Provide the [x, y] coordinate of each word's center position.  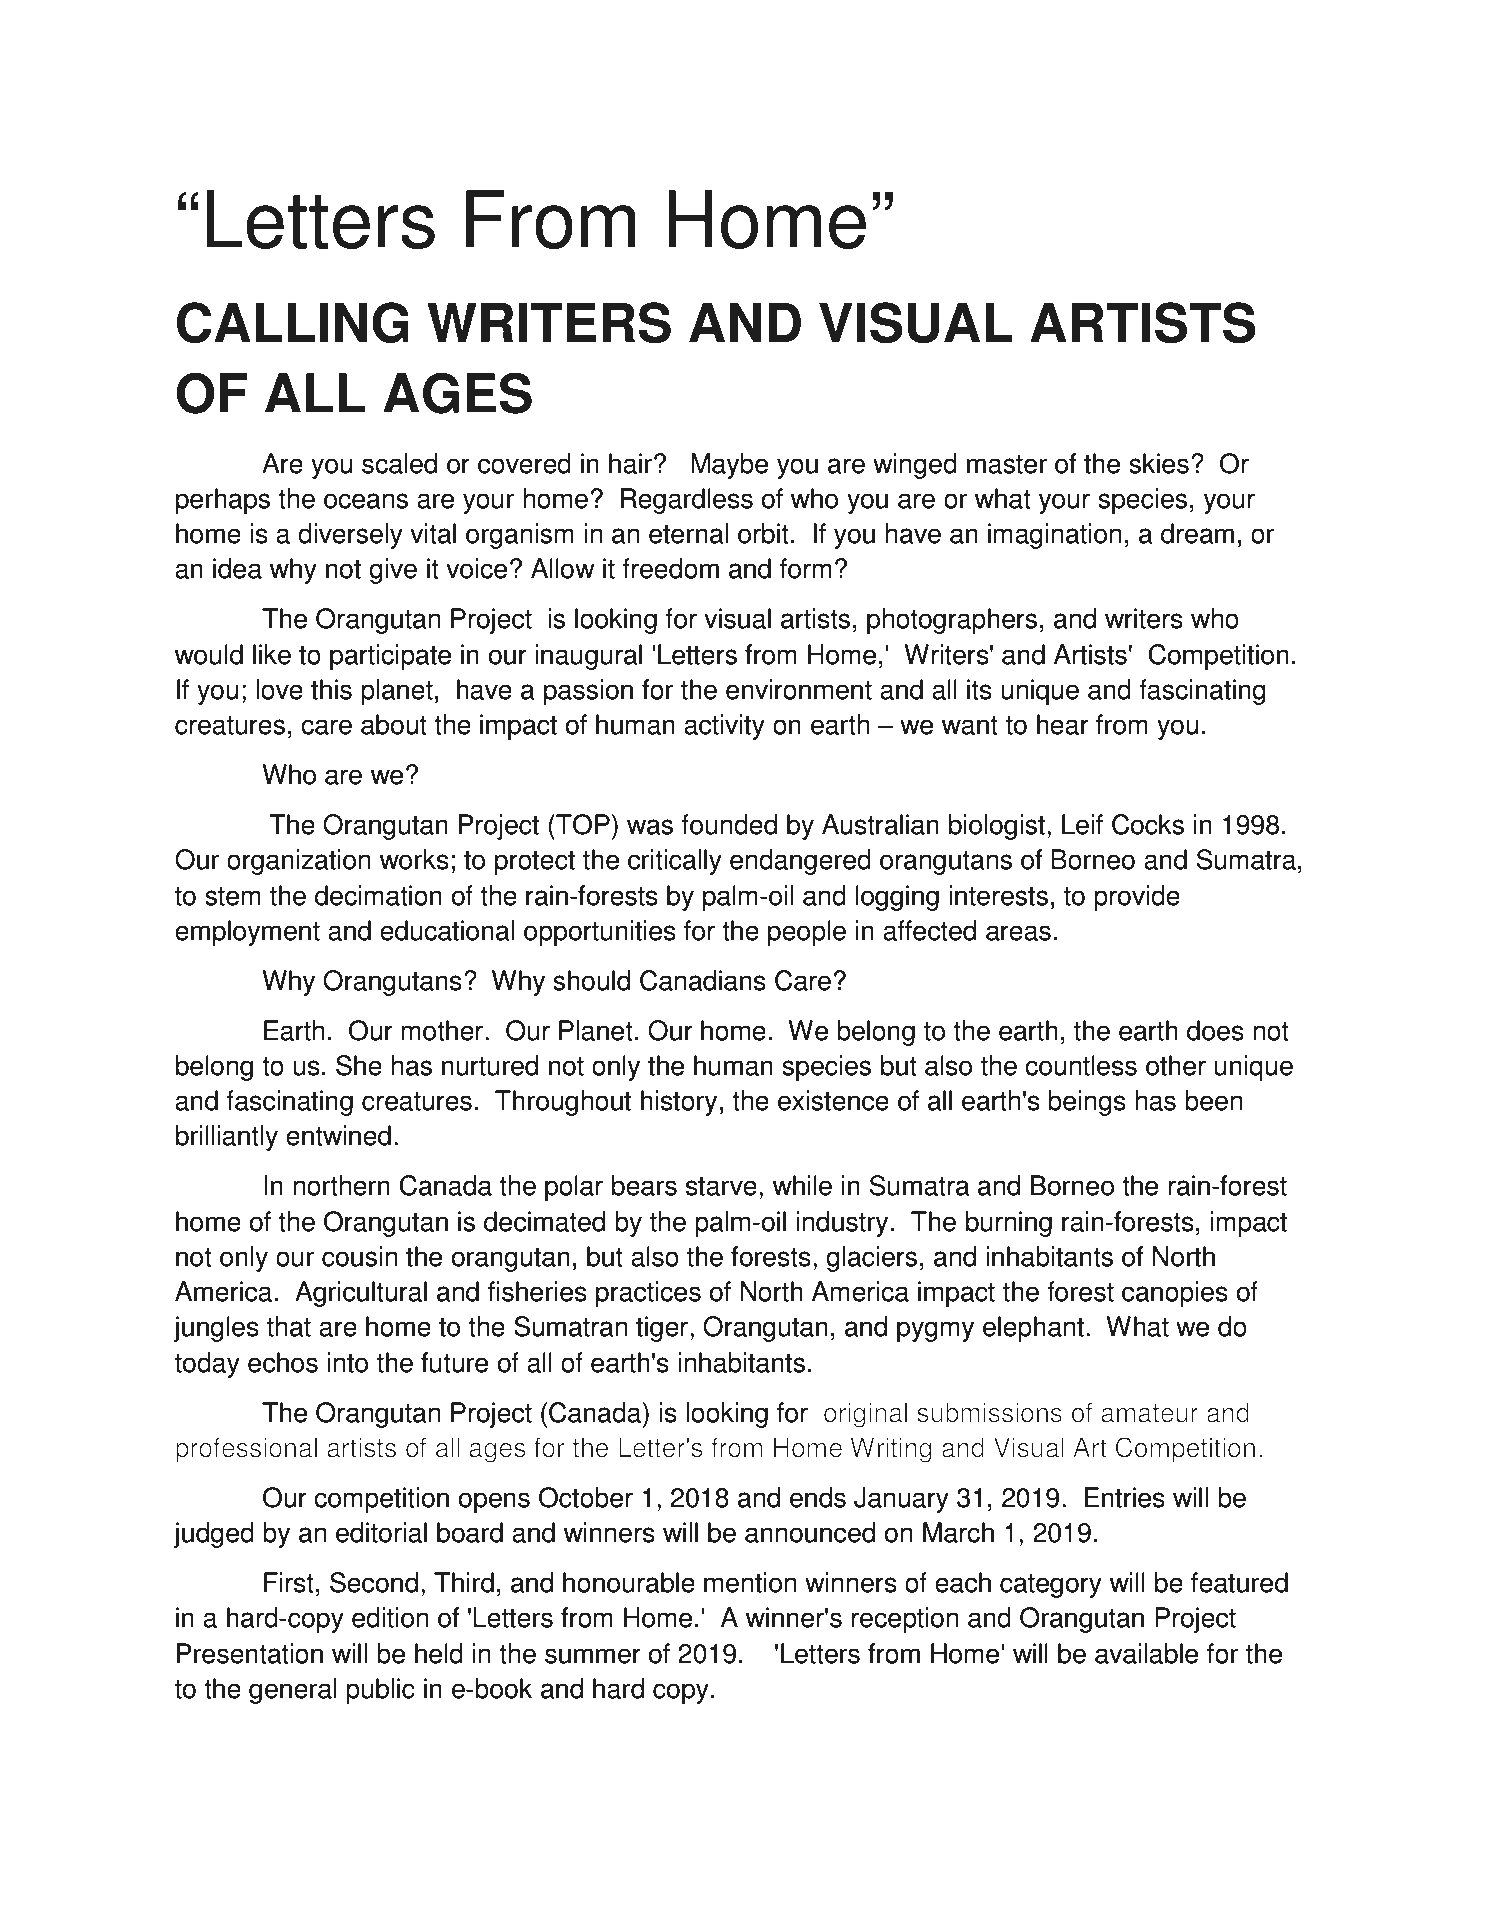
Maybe [729, 466]
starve [721, 1186]
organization [298, 862]
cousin [359, 1256]
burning [1009, 1224]
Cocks [1148, 824]
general [292, 1691]
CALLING [292, 322]
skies [1159, 463]
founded [729, 824]
